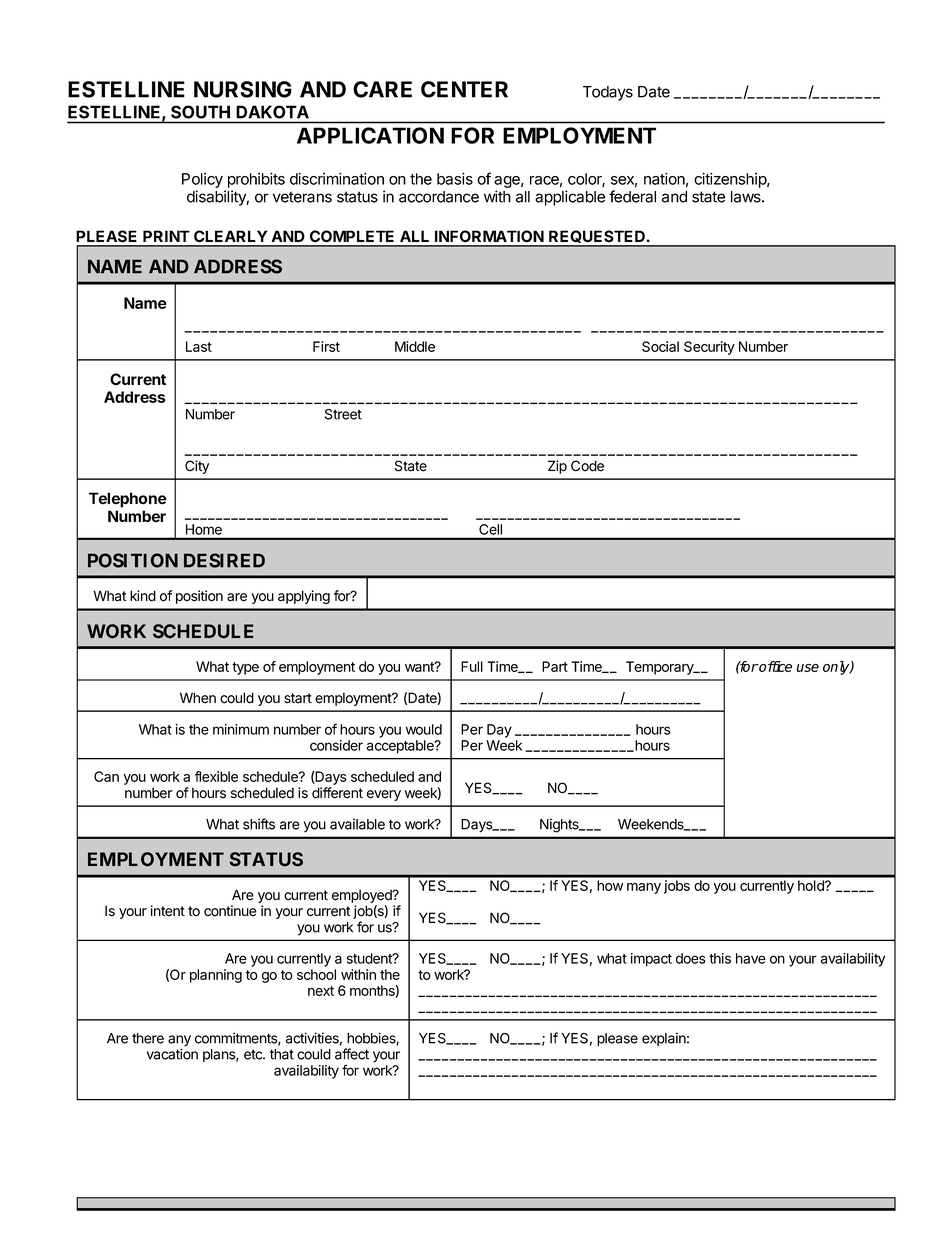 The height and width of the screenshot is (1233, 952). I want to click on DESIRED, so click(224, 560).
